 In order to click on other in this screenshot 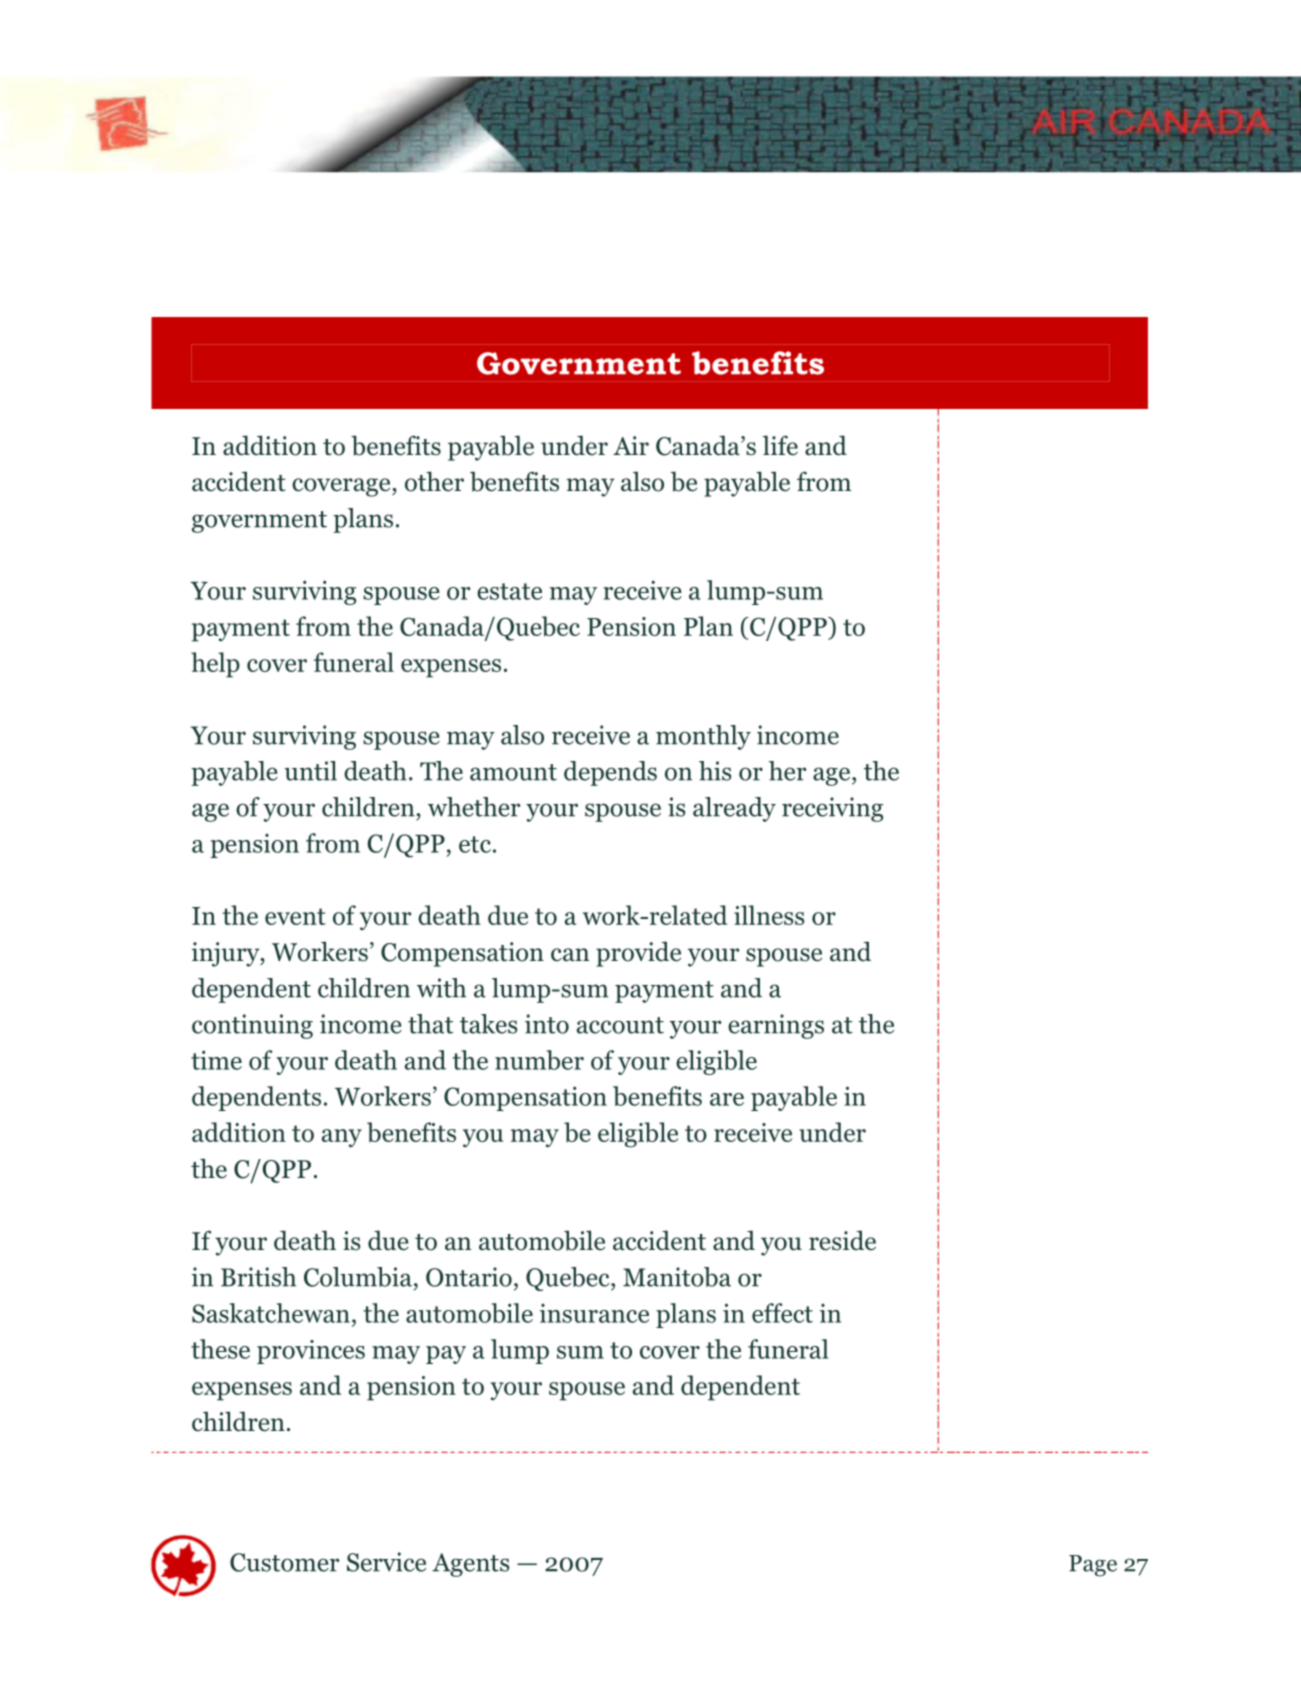, I will do `click(434, 481)`.
